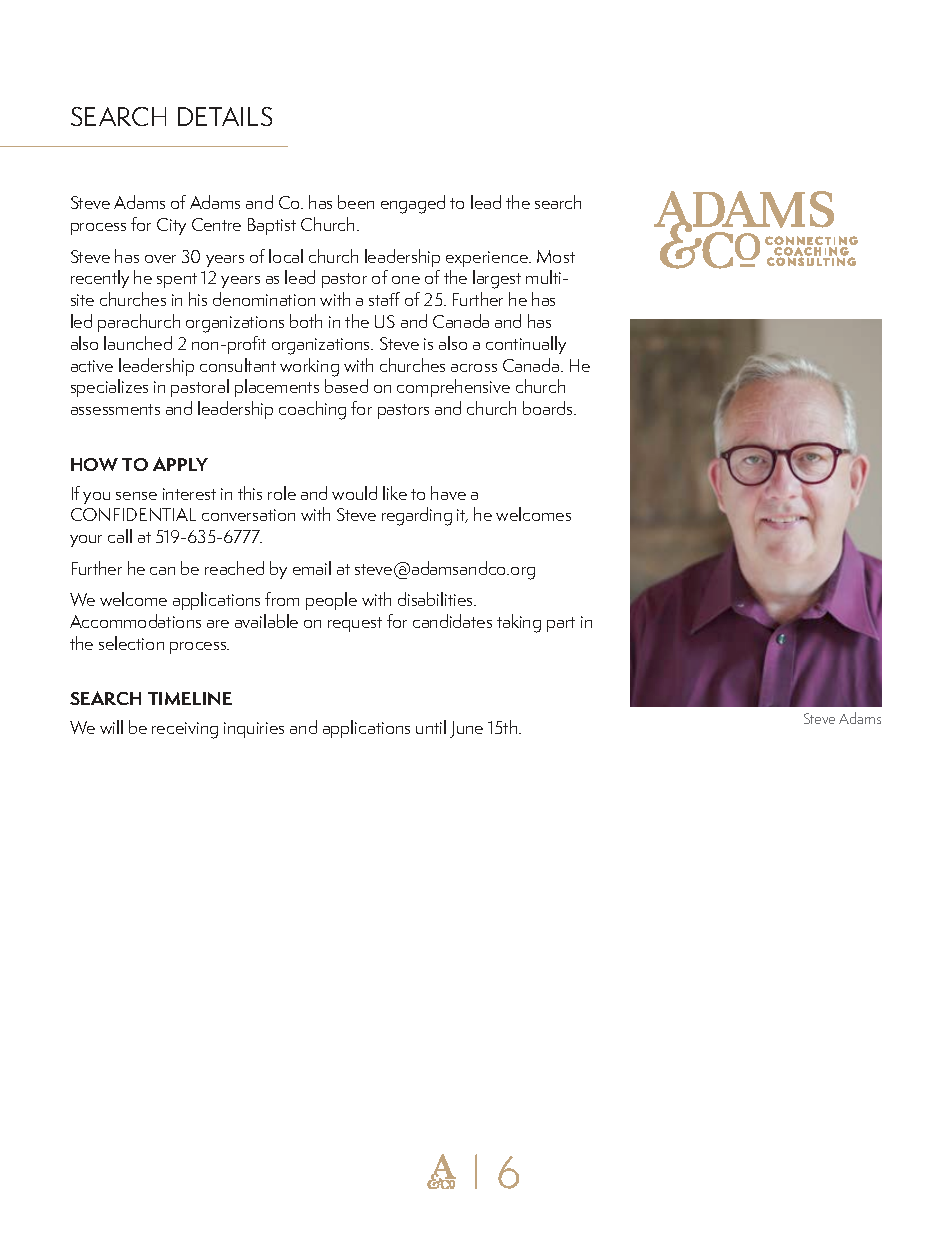 This screenshot has width=952, height=1233. Describe the element at coordinates (331, 601) in the screenshot. I see `people` at that location.
